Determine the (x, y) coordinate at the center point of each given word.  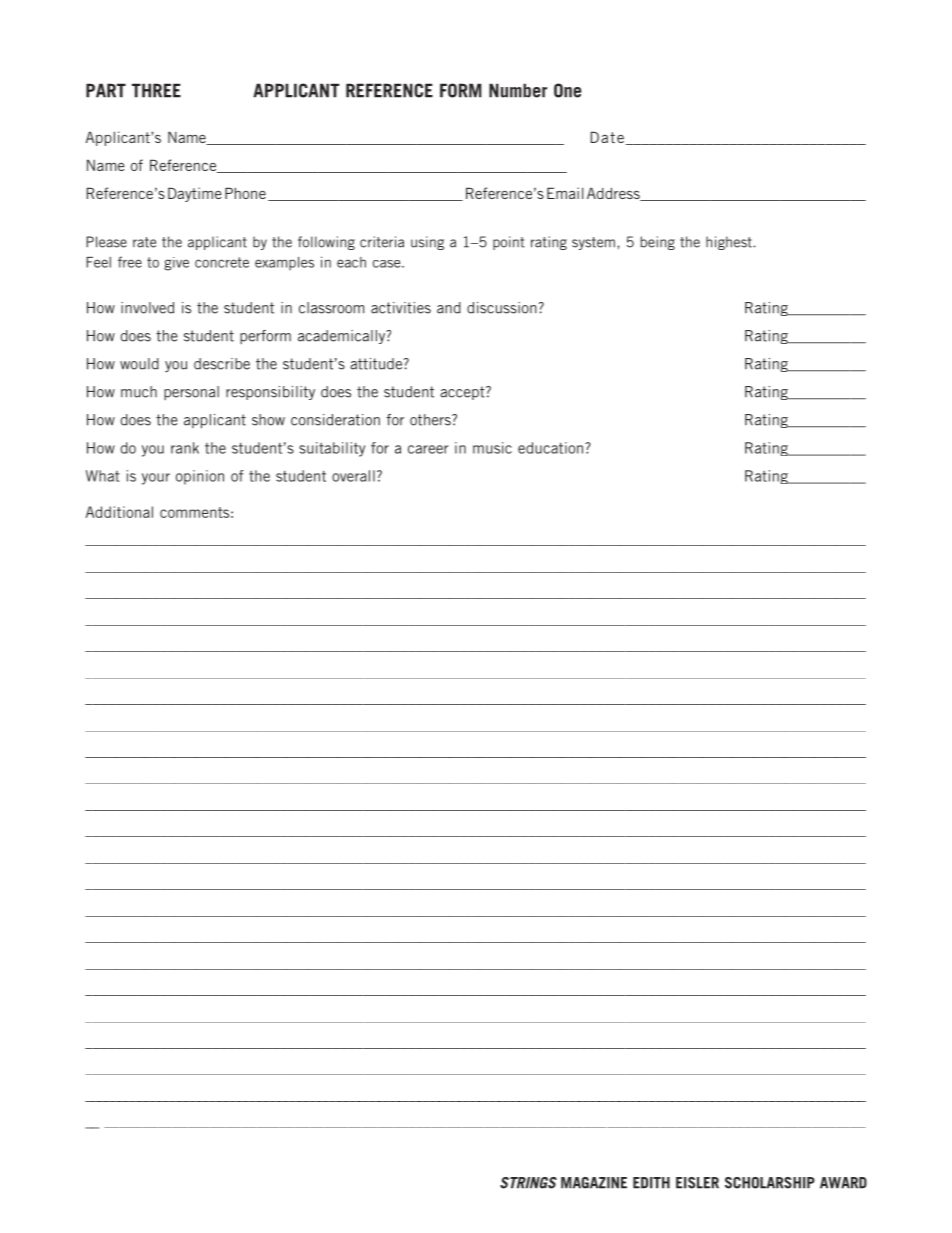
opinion (200, 477)
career (428, 449)
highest (730, 243)
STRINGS (528, 1183)
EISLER (697, 1183)
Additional (119, 512)
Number (518, 90)
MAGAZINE (594, 1183)
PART (106, 90)
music (492, 448)
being (657, 243)
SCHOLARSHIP (770, 1183)
